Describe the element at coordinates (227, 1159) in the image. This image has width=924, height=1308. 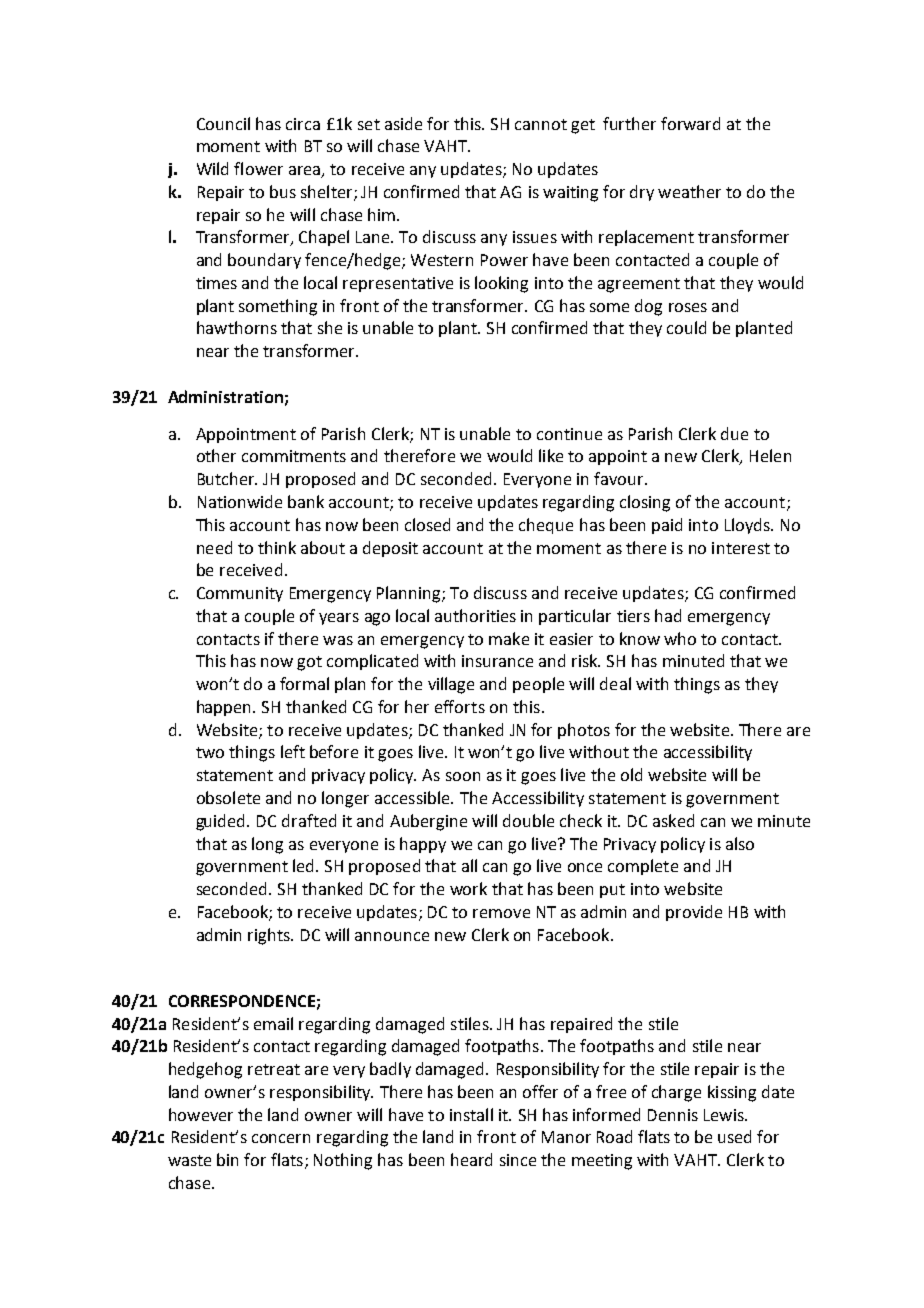
I see `bin` at that location.
